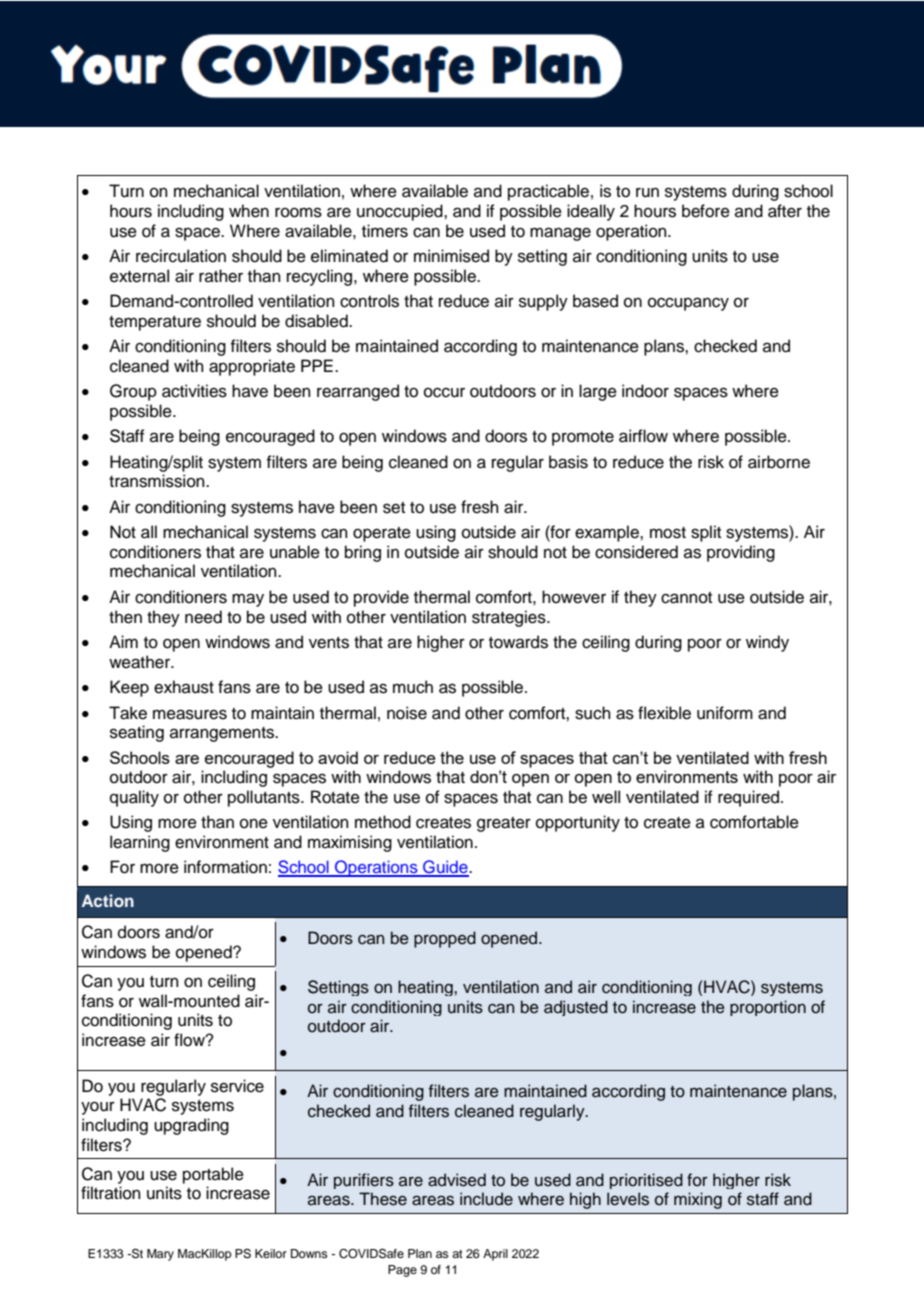 The width and height of the image is (924, 1307). Describe the element at coordinates (668, 533) in the image. I see `most` at that location.
